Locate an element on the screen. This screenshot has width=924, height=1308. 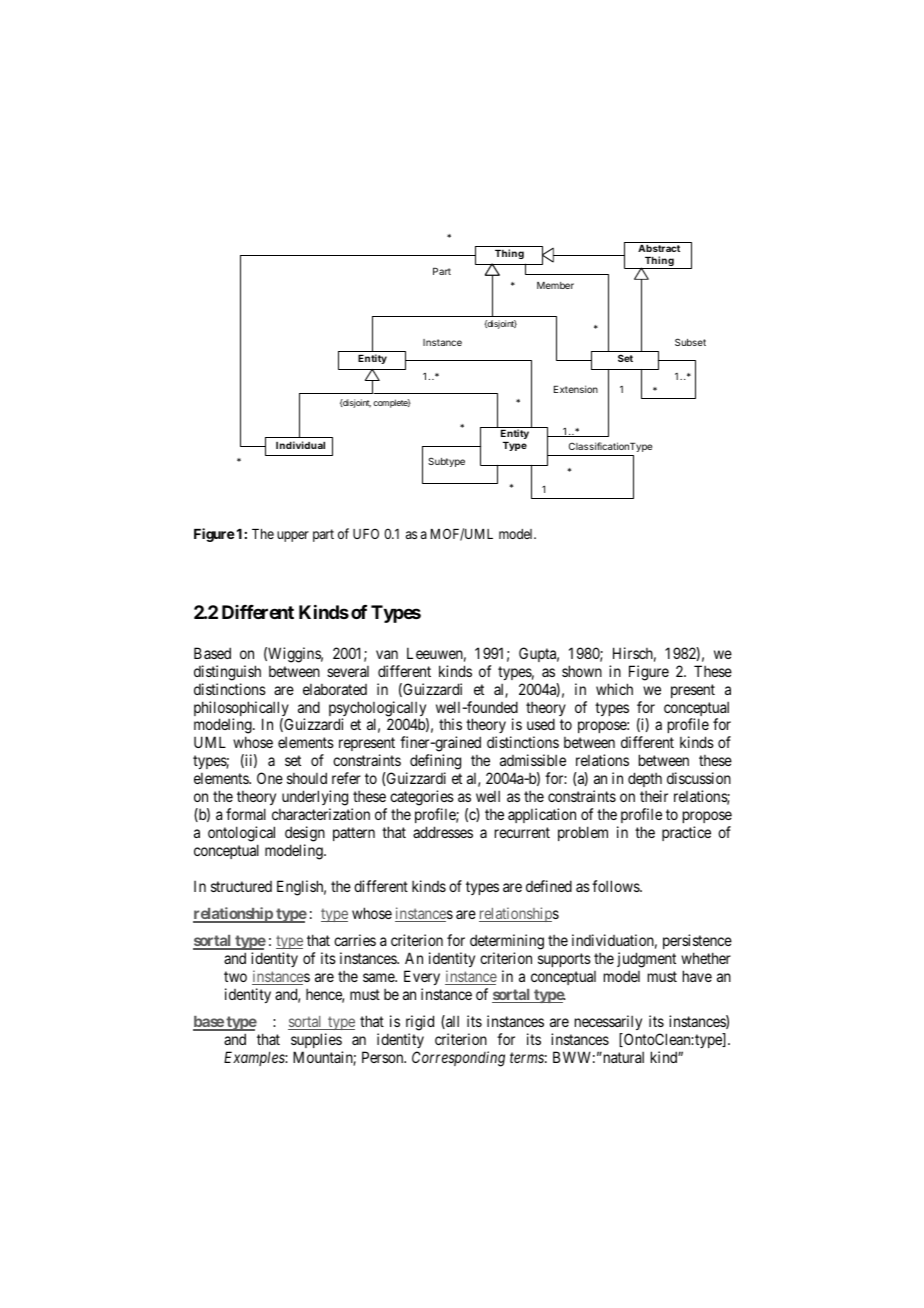
Subset is located at coordinates (690, 342).
